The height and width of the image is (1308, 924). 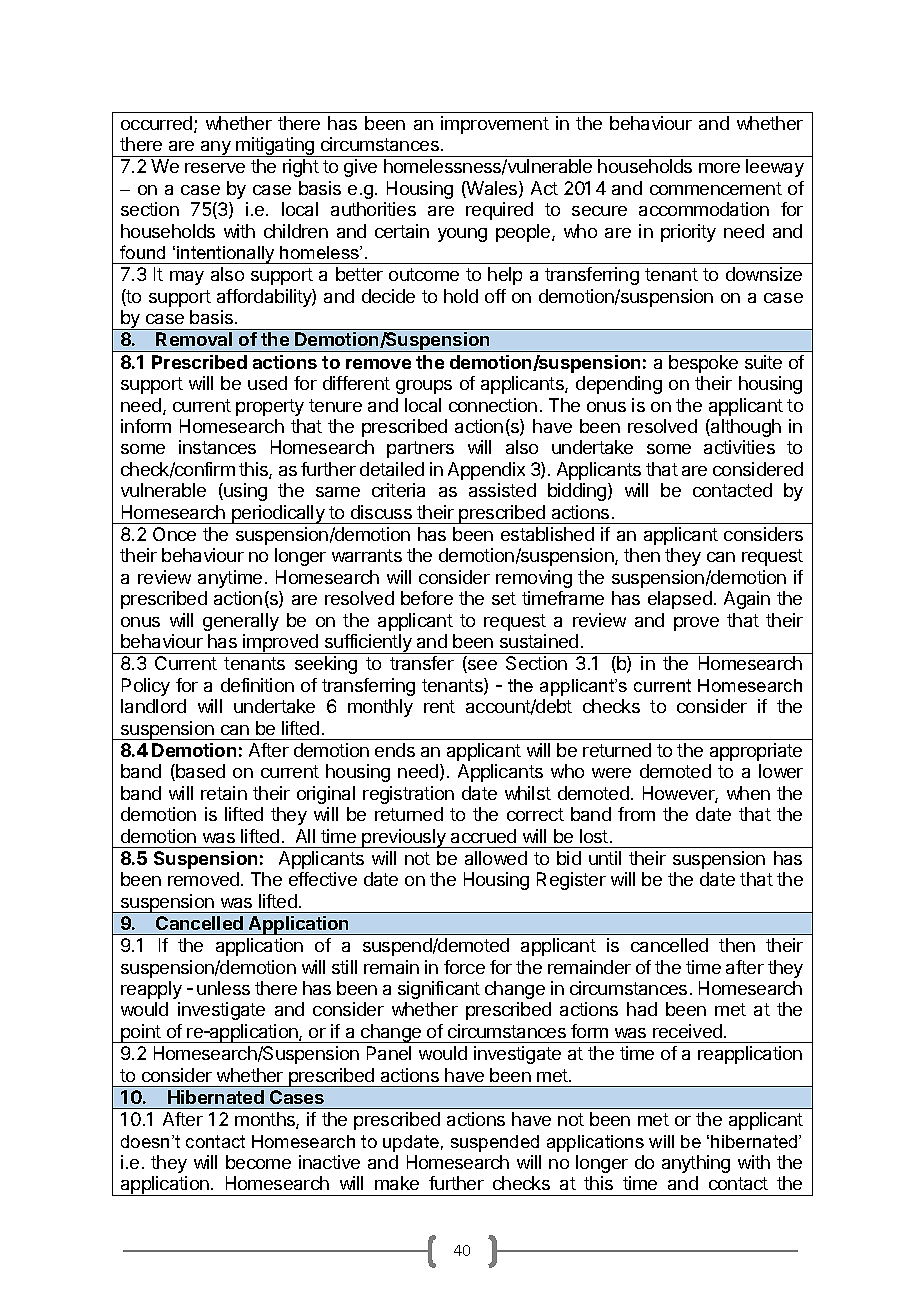 I want to click on required, so click(x=499, y=211).
